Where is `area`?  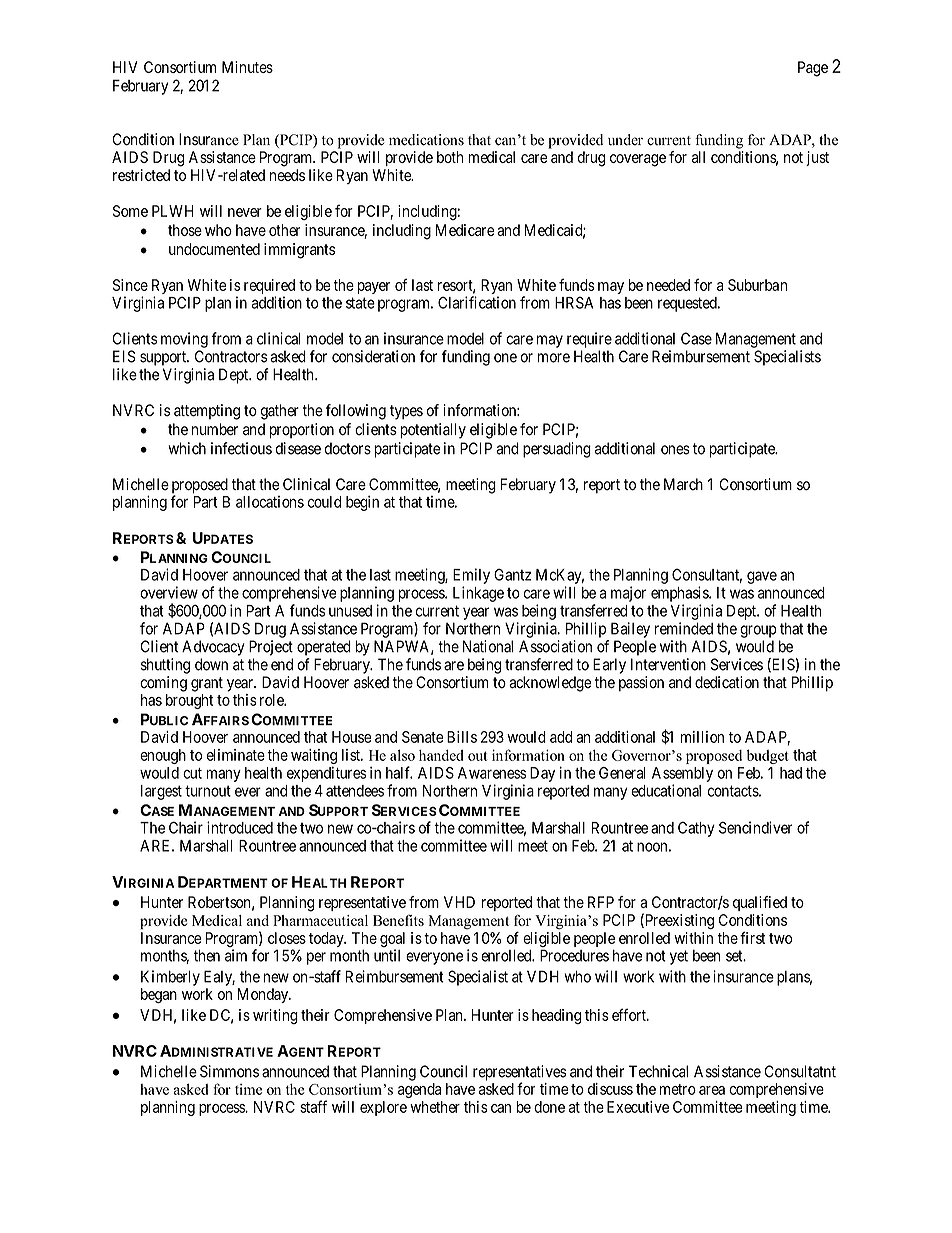 area is located at coordinates (712, 1090).
